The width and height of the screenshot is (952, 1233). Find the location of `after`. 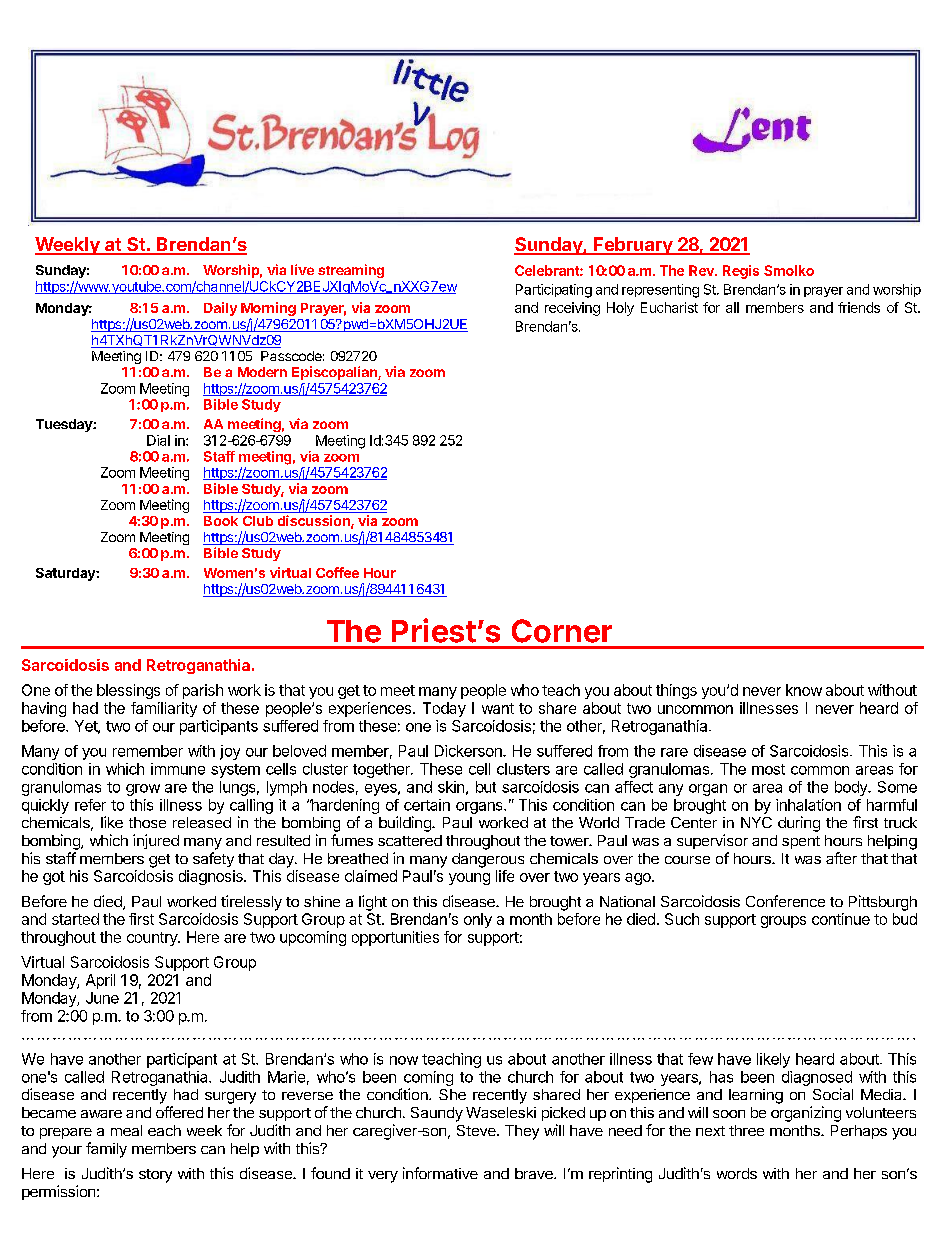

after is located at coordinates (841, 858).
